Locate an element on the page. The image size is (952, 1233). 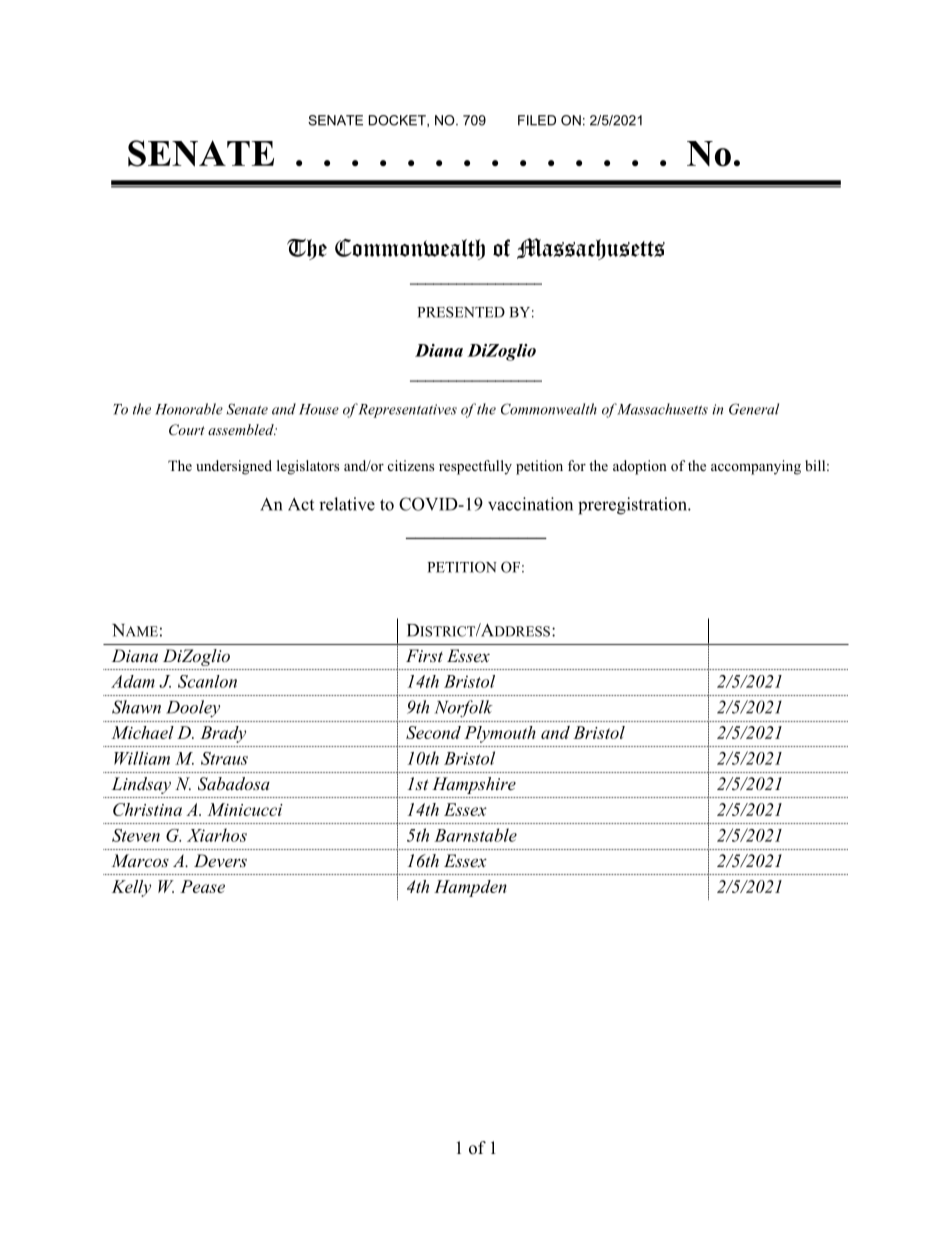
FILED is located at coordinates (537, 120).
